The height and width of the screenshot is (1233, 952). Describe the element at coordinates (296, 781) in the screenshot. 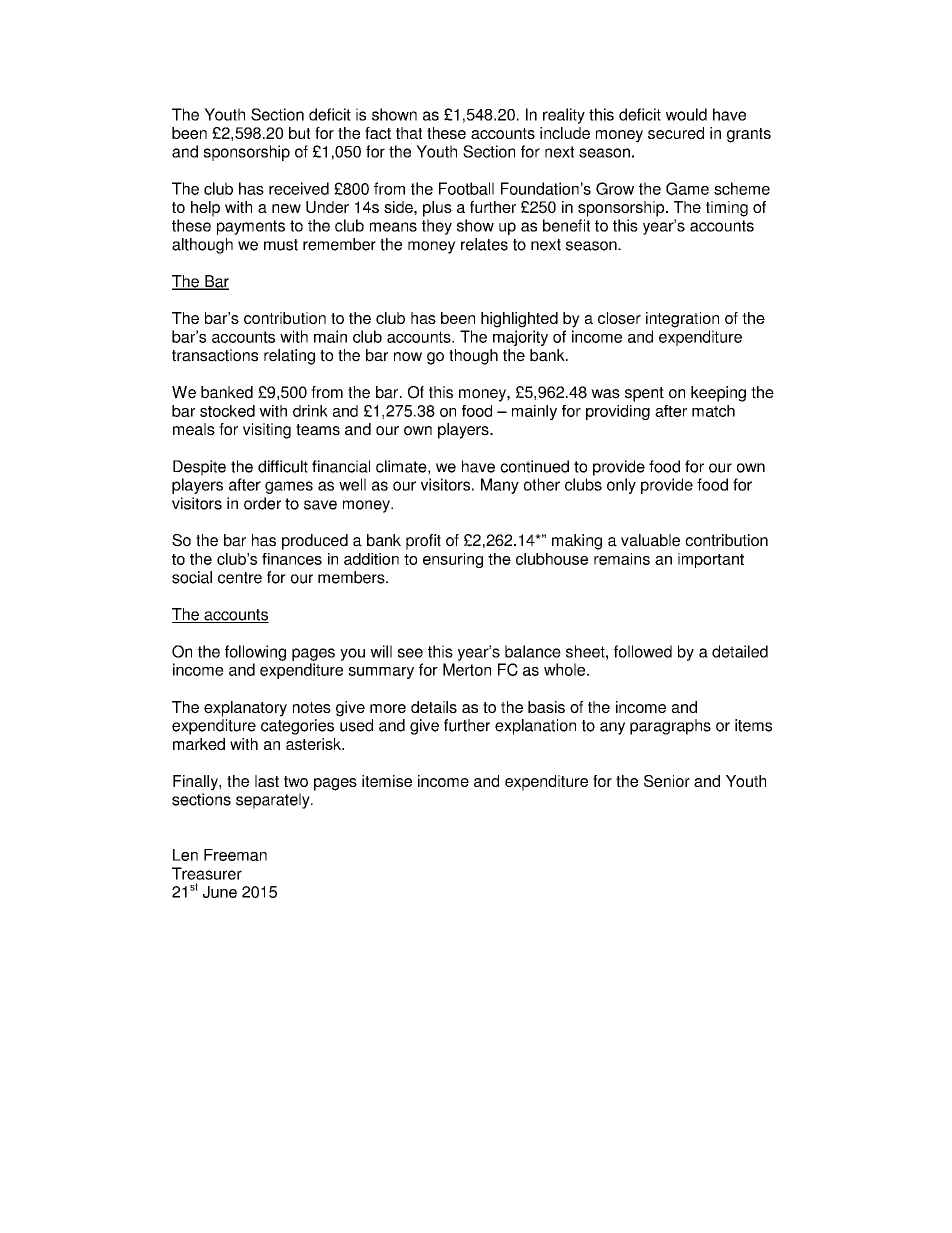

I see `two` at that location.
